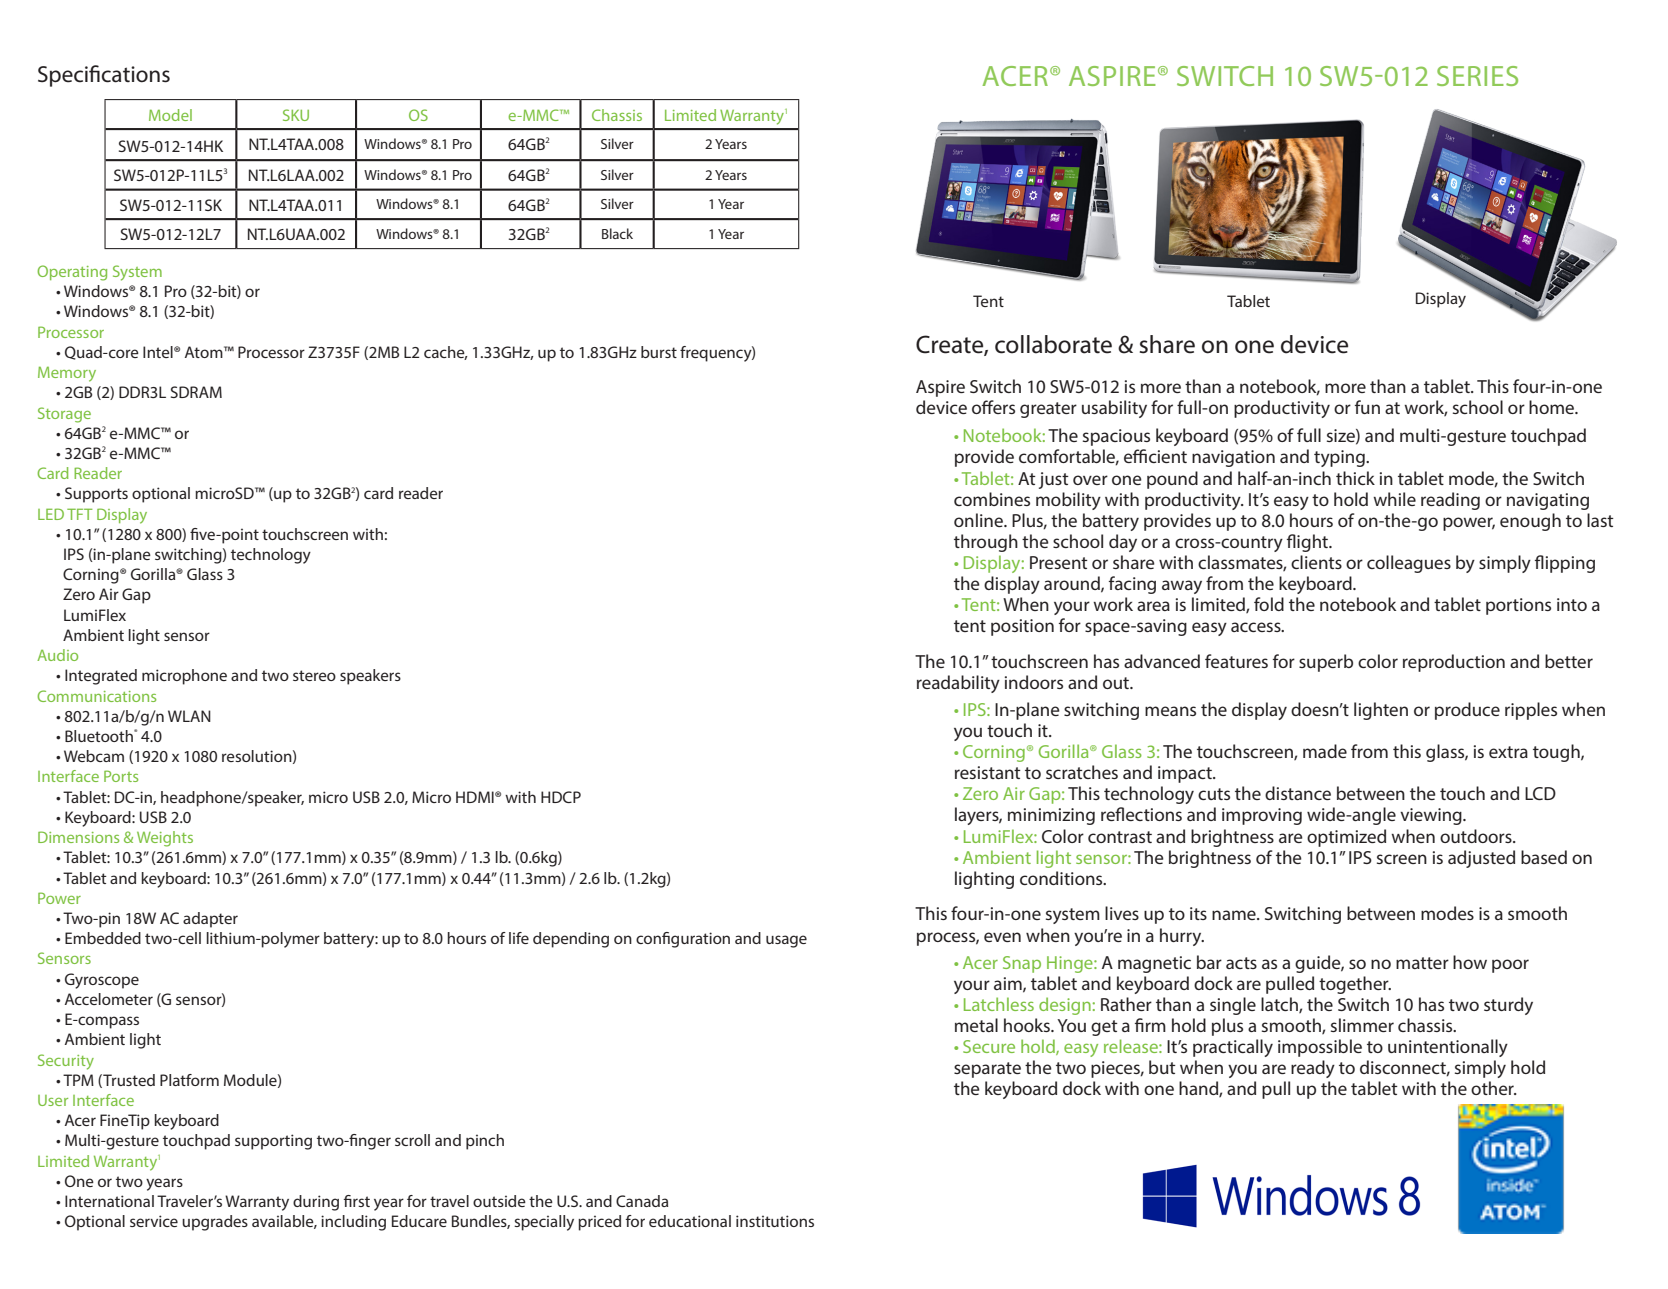  Describe the element at coordinates (1454, 663) in the image. I see `reproduction` at that location.
